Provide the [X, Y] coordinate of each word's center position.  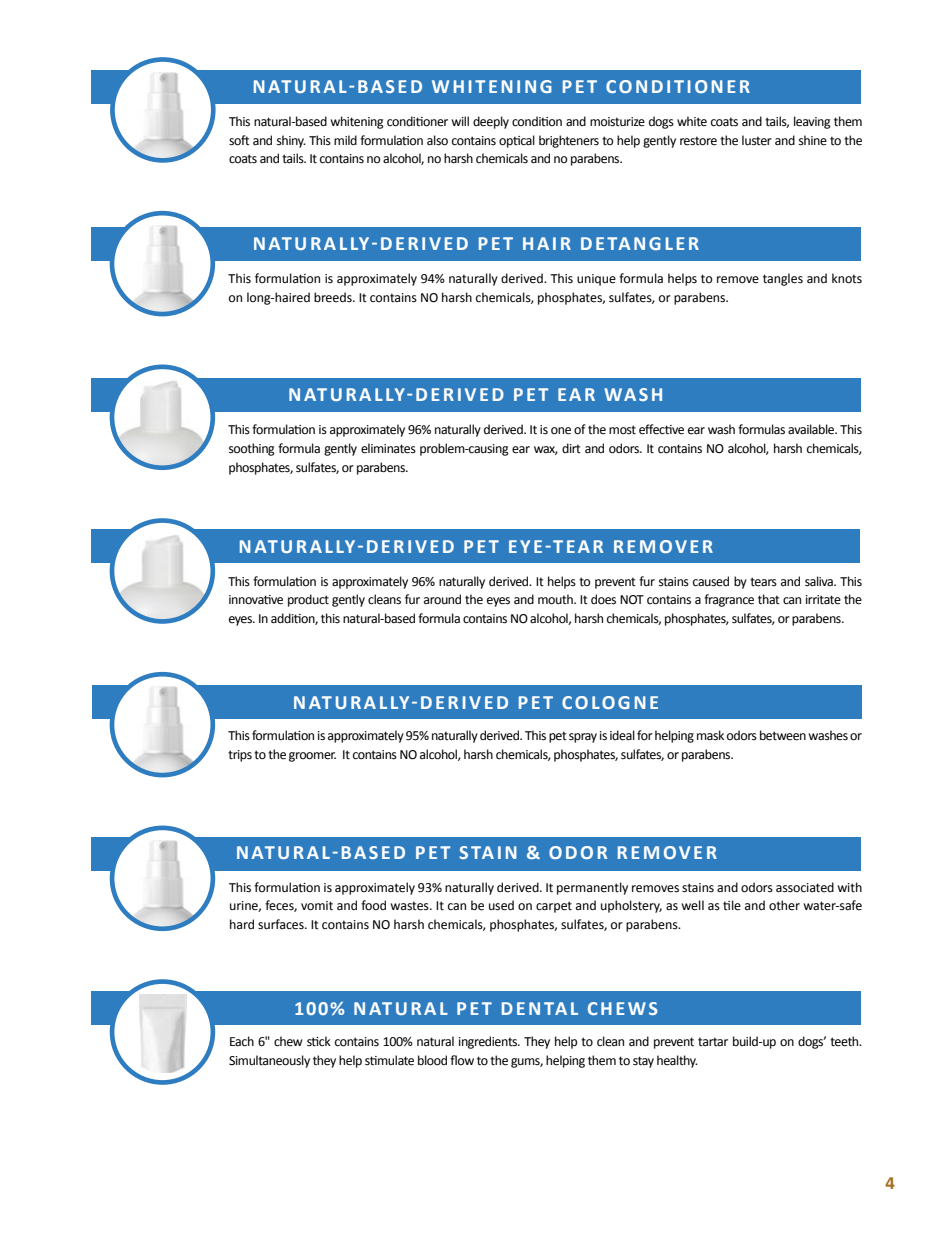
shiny [291, 141]
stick [319, 1041]
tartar [713, 1041]
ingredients [489, 1042]
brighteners [569, 141]
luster [757, 140]
